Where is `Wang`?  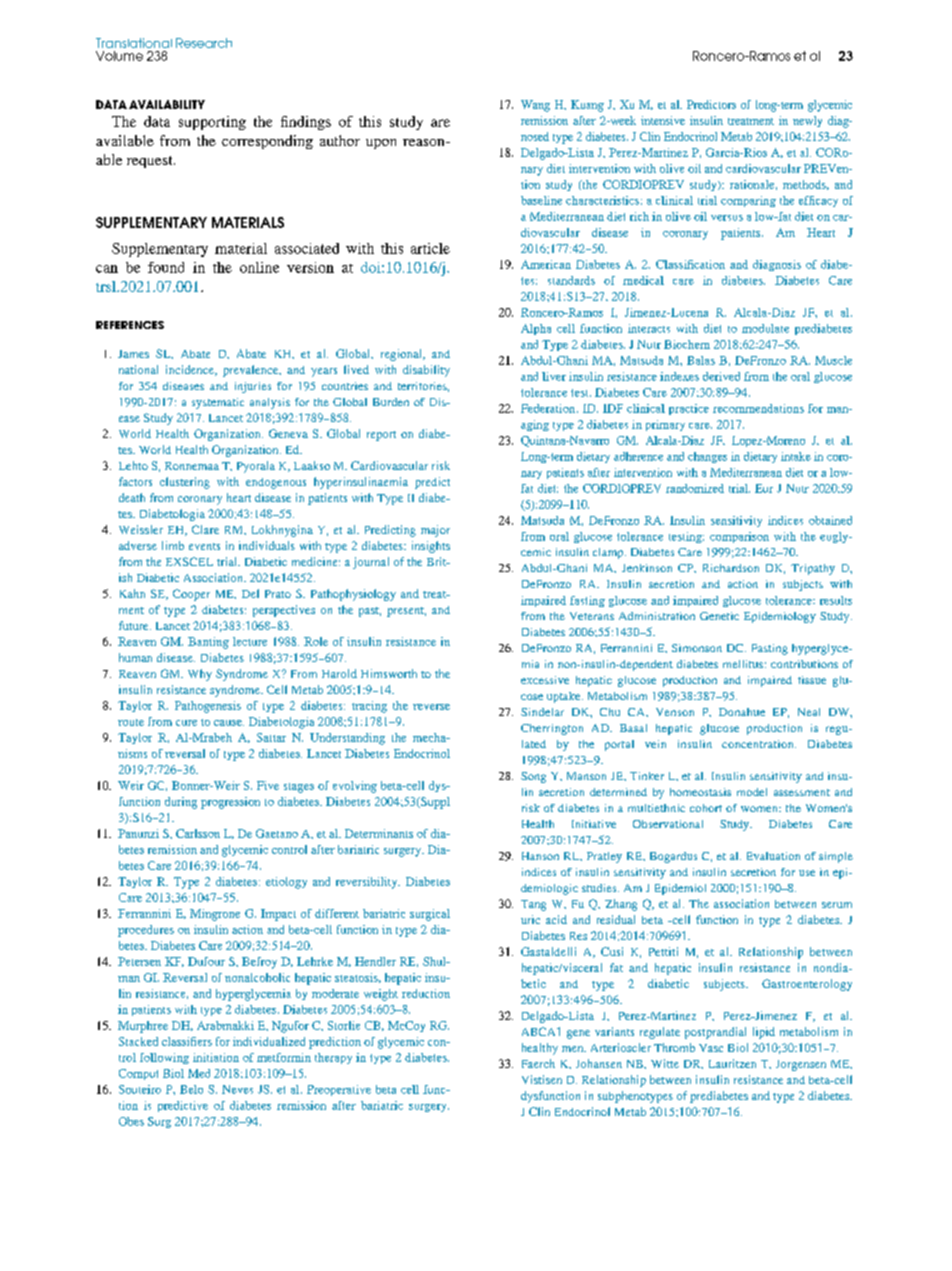 Wang is located at coordinates (535, 106).
